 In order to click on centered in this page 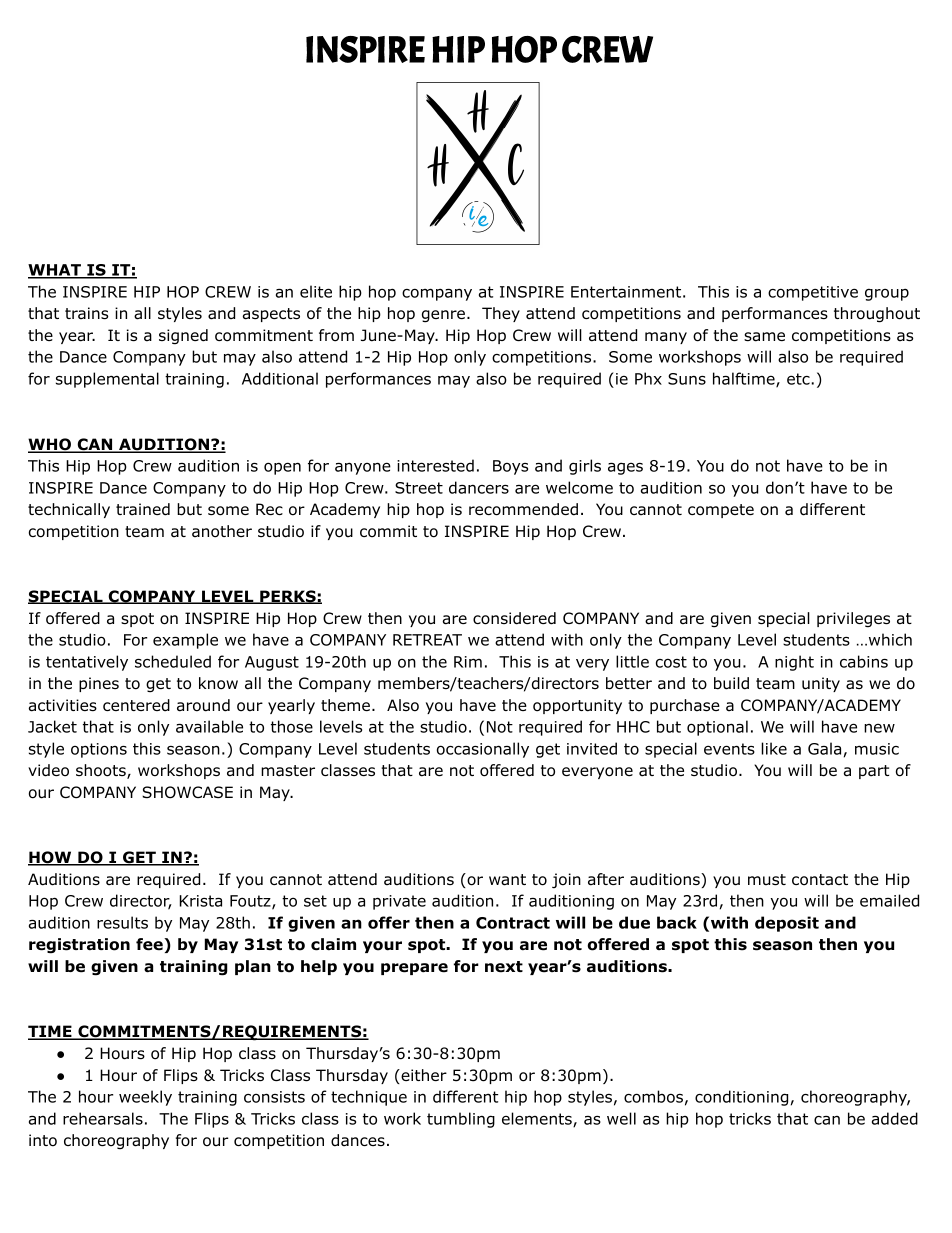, I will do `click(136, 705)`.
